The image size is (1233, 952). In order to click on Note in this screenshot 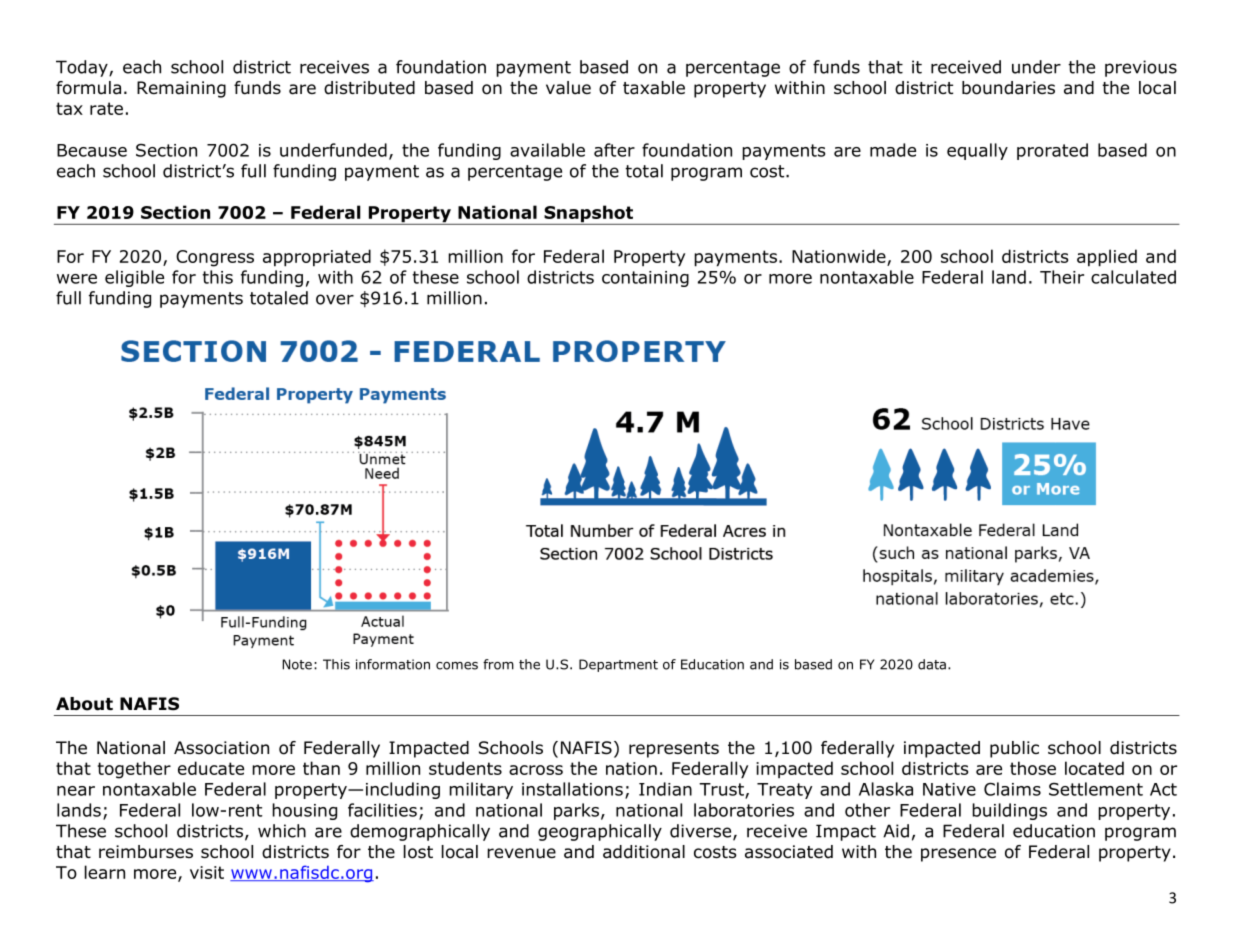, I will do `click(297, 664)`.
